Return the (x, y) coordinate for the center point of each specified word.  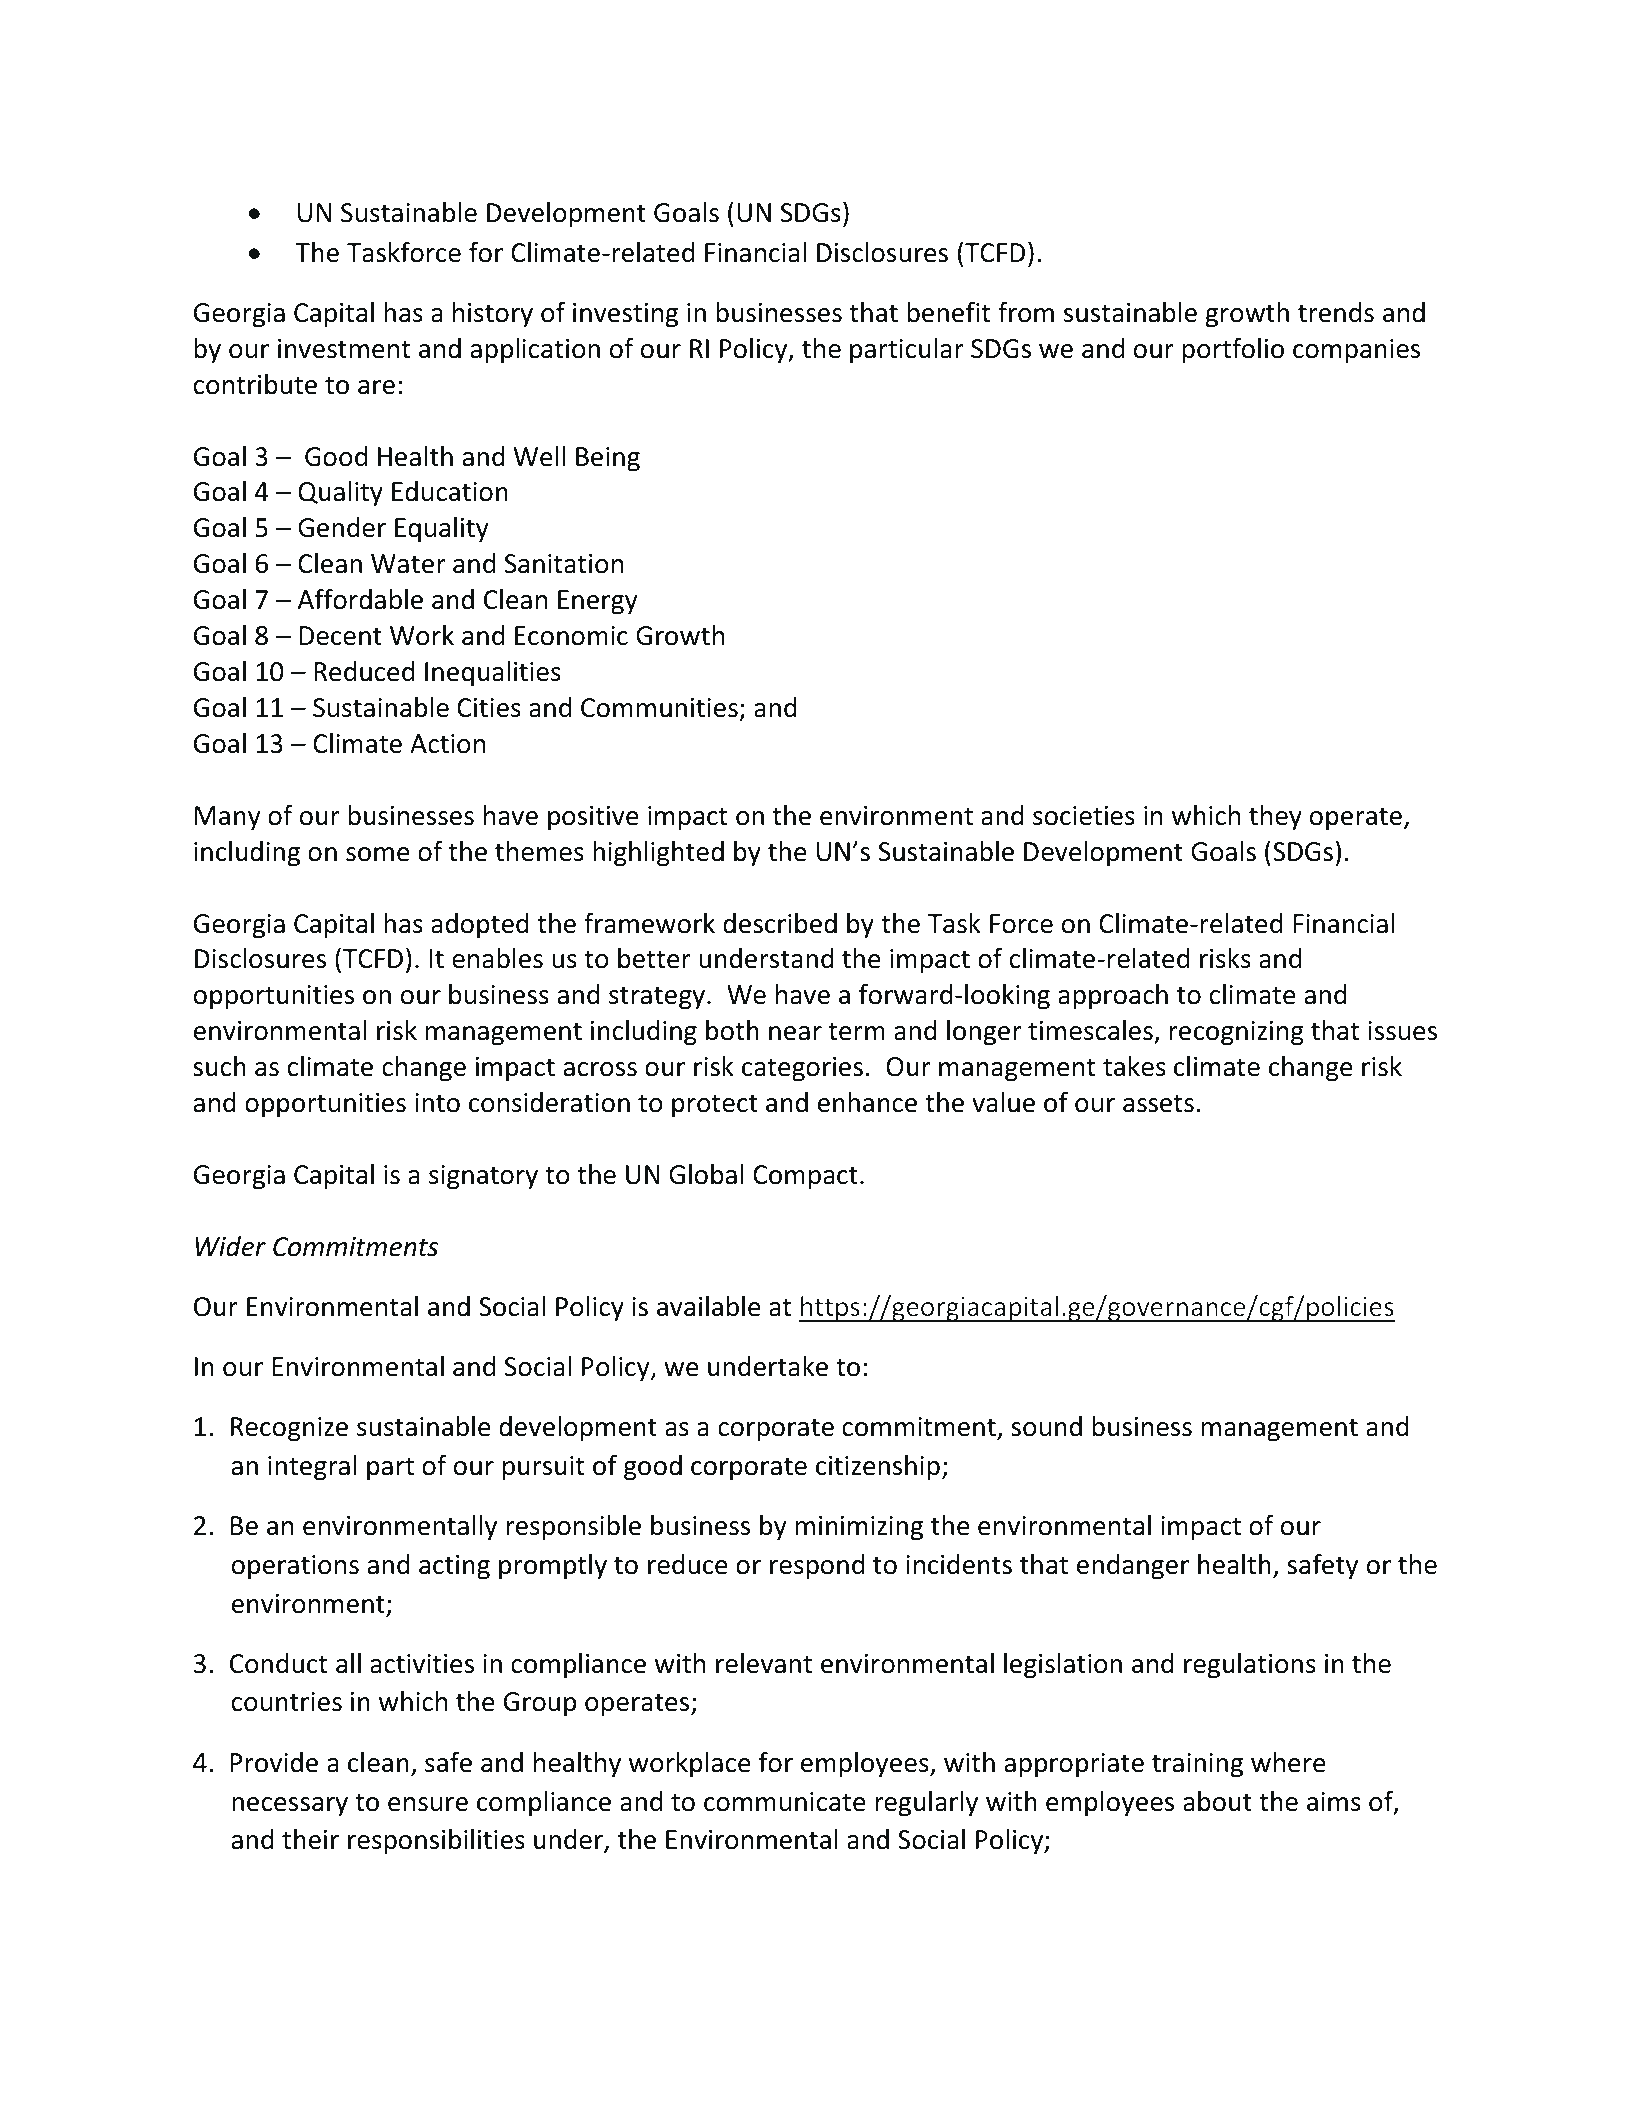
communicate (785, 1802)
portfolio (1233, 351)
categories (802, 1069)
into (437, 1103)
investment (344, 349)
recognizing (1236, 1033)
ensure (428, 1804)
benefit (948, 312)
